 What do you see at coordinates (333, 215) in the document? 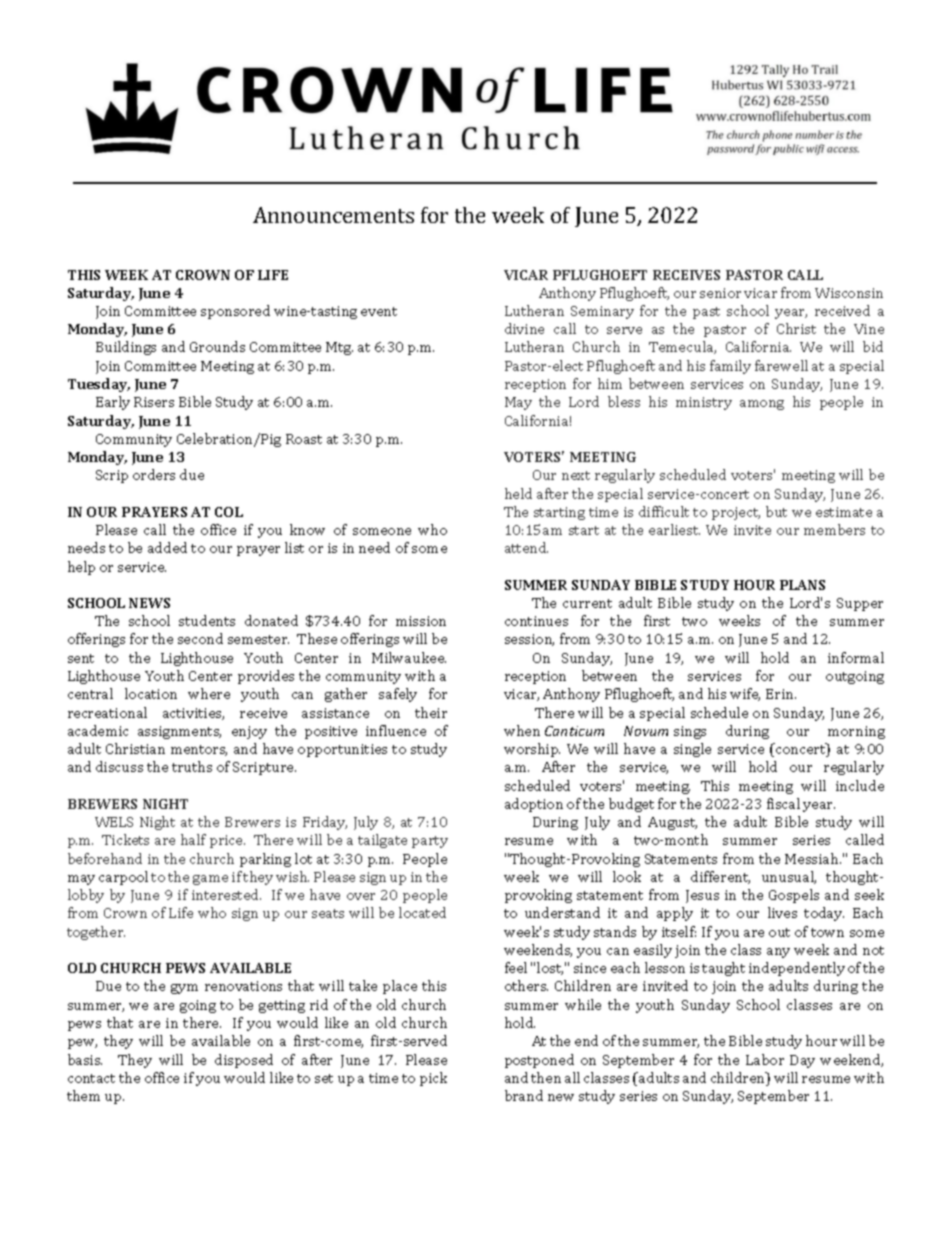
I see `Announcements` at bounding box center [333, 215].
